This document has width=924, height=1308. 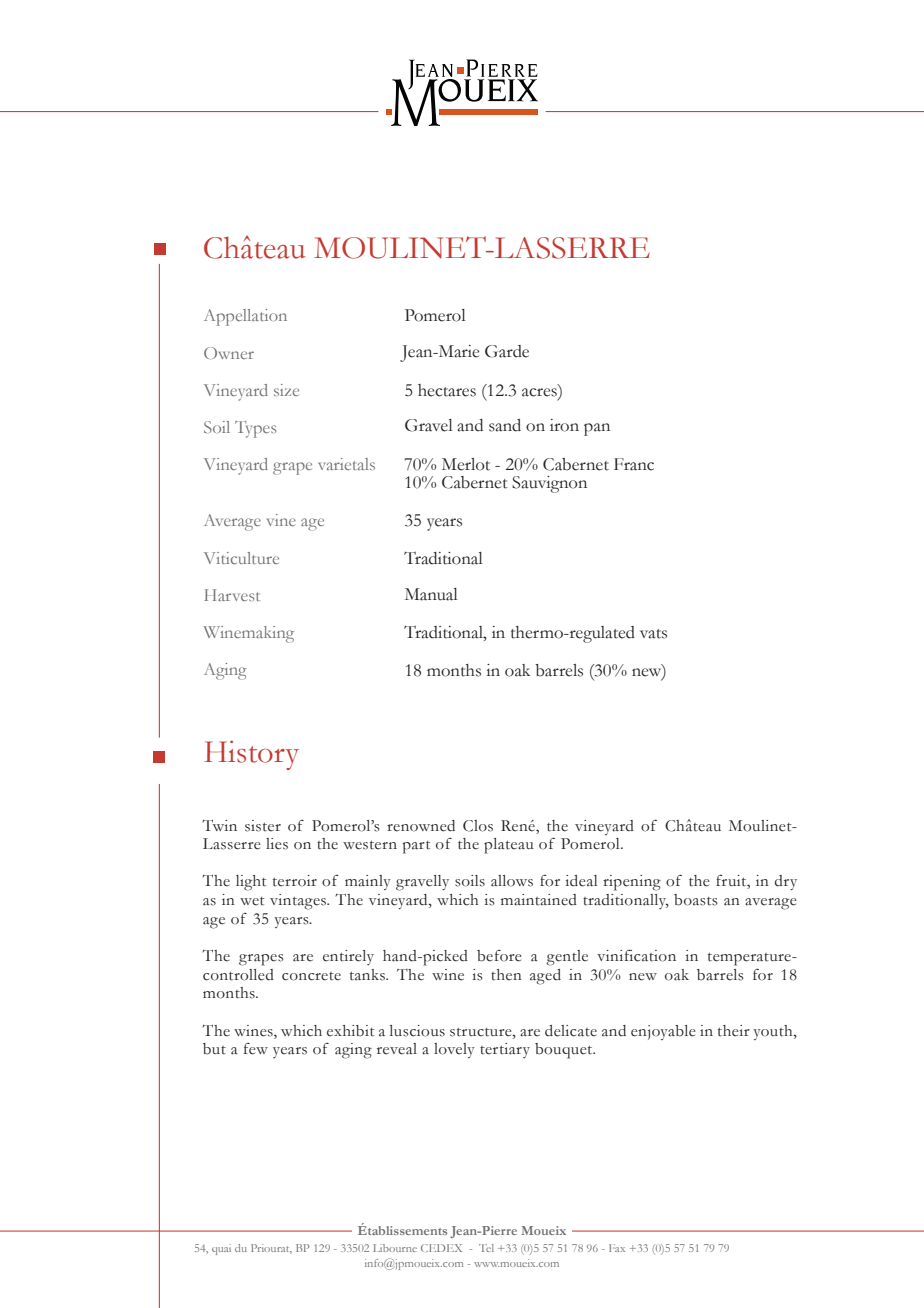 I want to click on pan, so click(x=597, y=429).
